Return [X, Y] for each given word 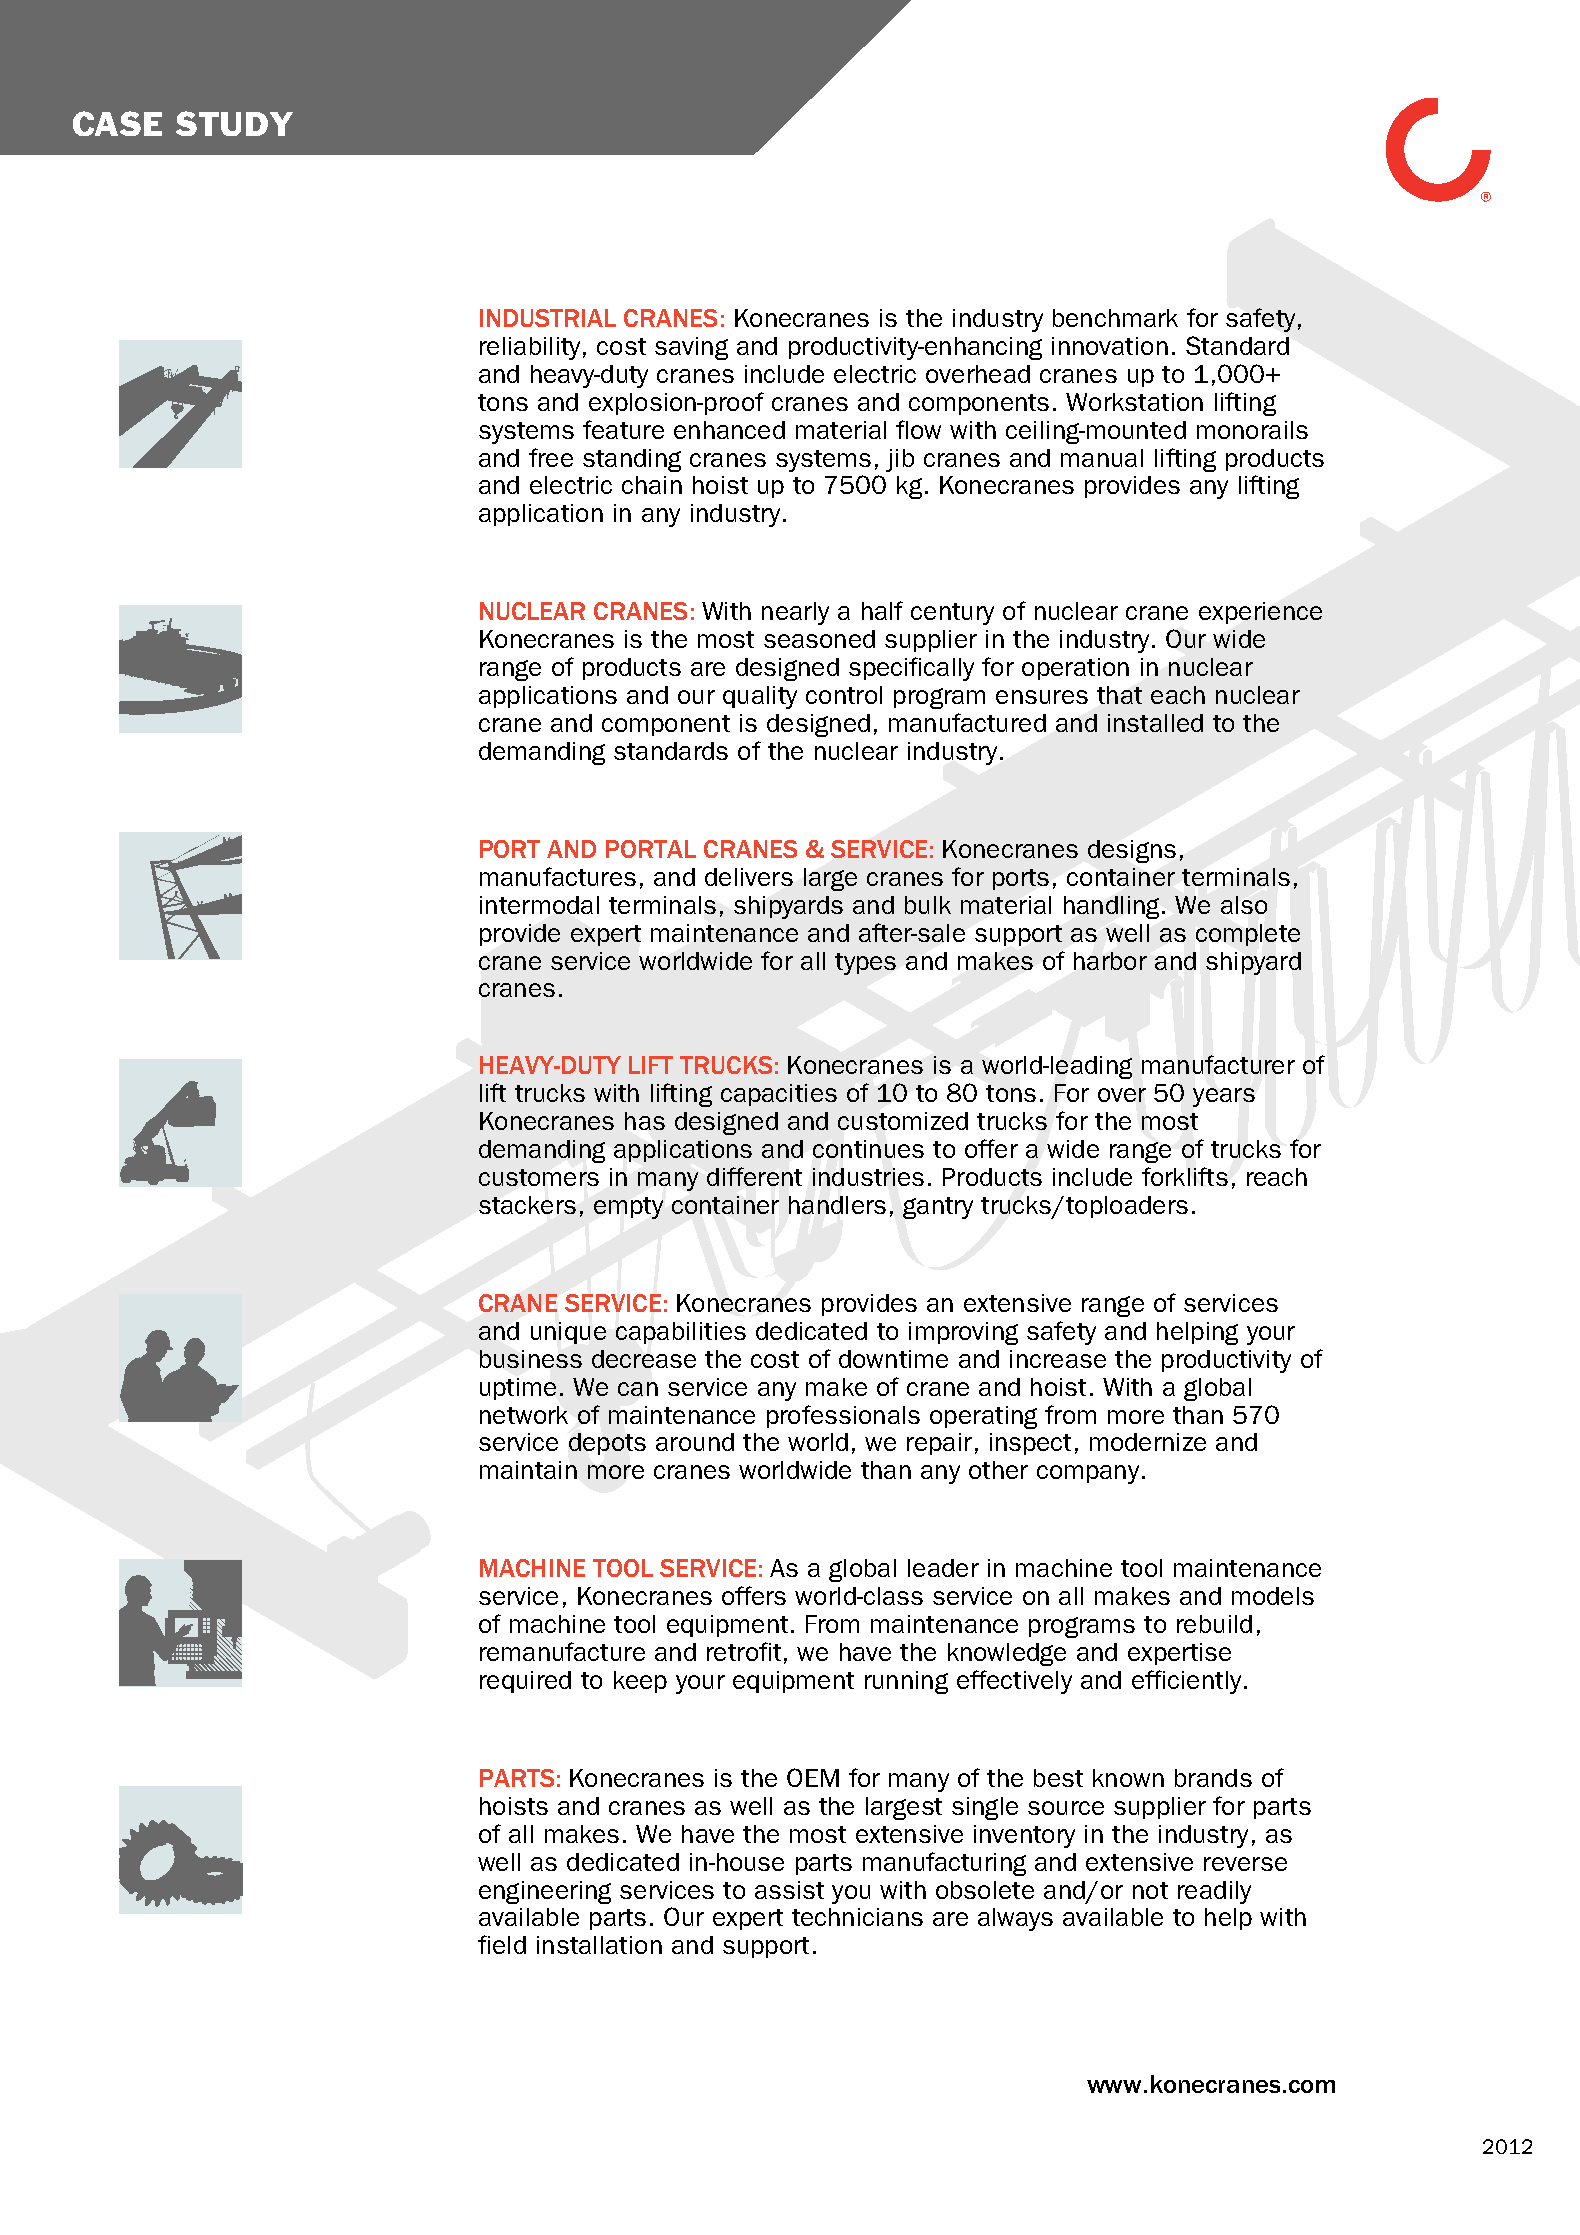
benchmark [1115, 318]
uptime [518, 1389]
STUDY [234, 123]
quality [760, 697]
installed [1155, 723]
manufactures [558, 876]
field [502, 1944]
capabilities [681, 1333]
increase [1058, 1359]
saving [691, 348]
